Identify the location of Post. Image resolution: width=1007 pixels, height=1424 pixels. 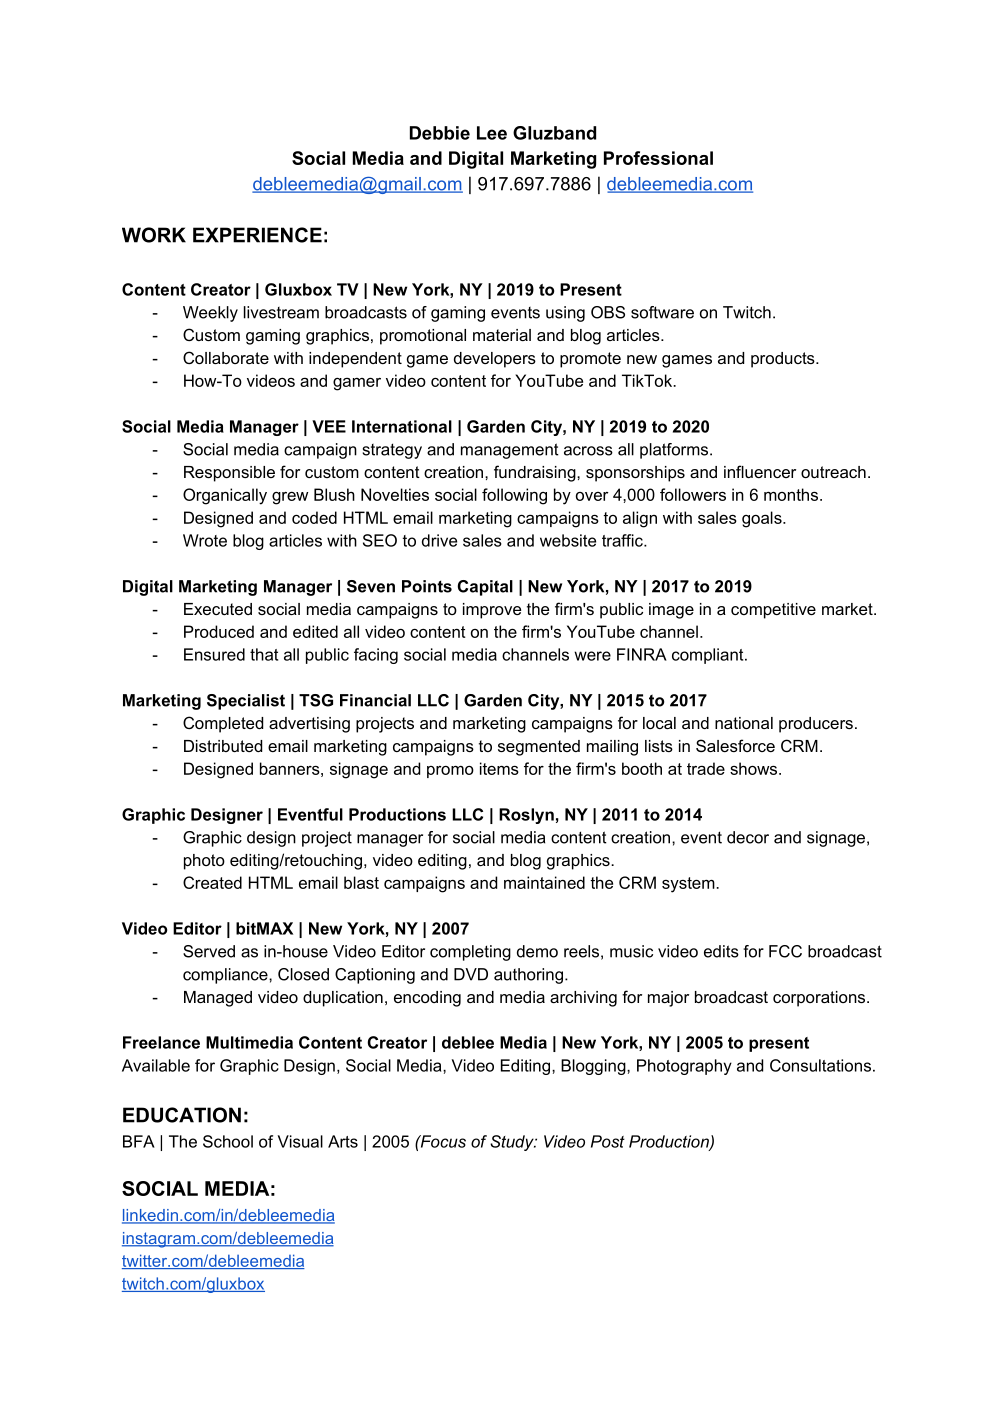
(608, 1141).
